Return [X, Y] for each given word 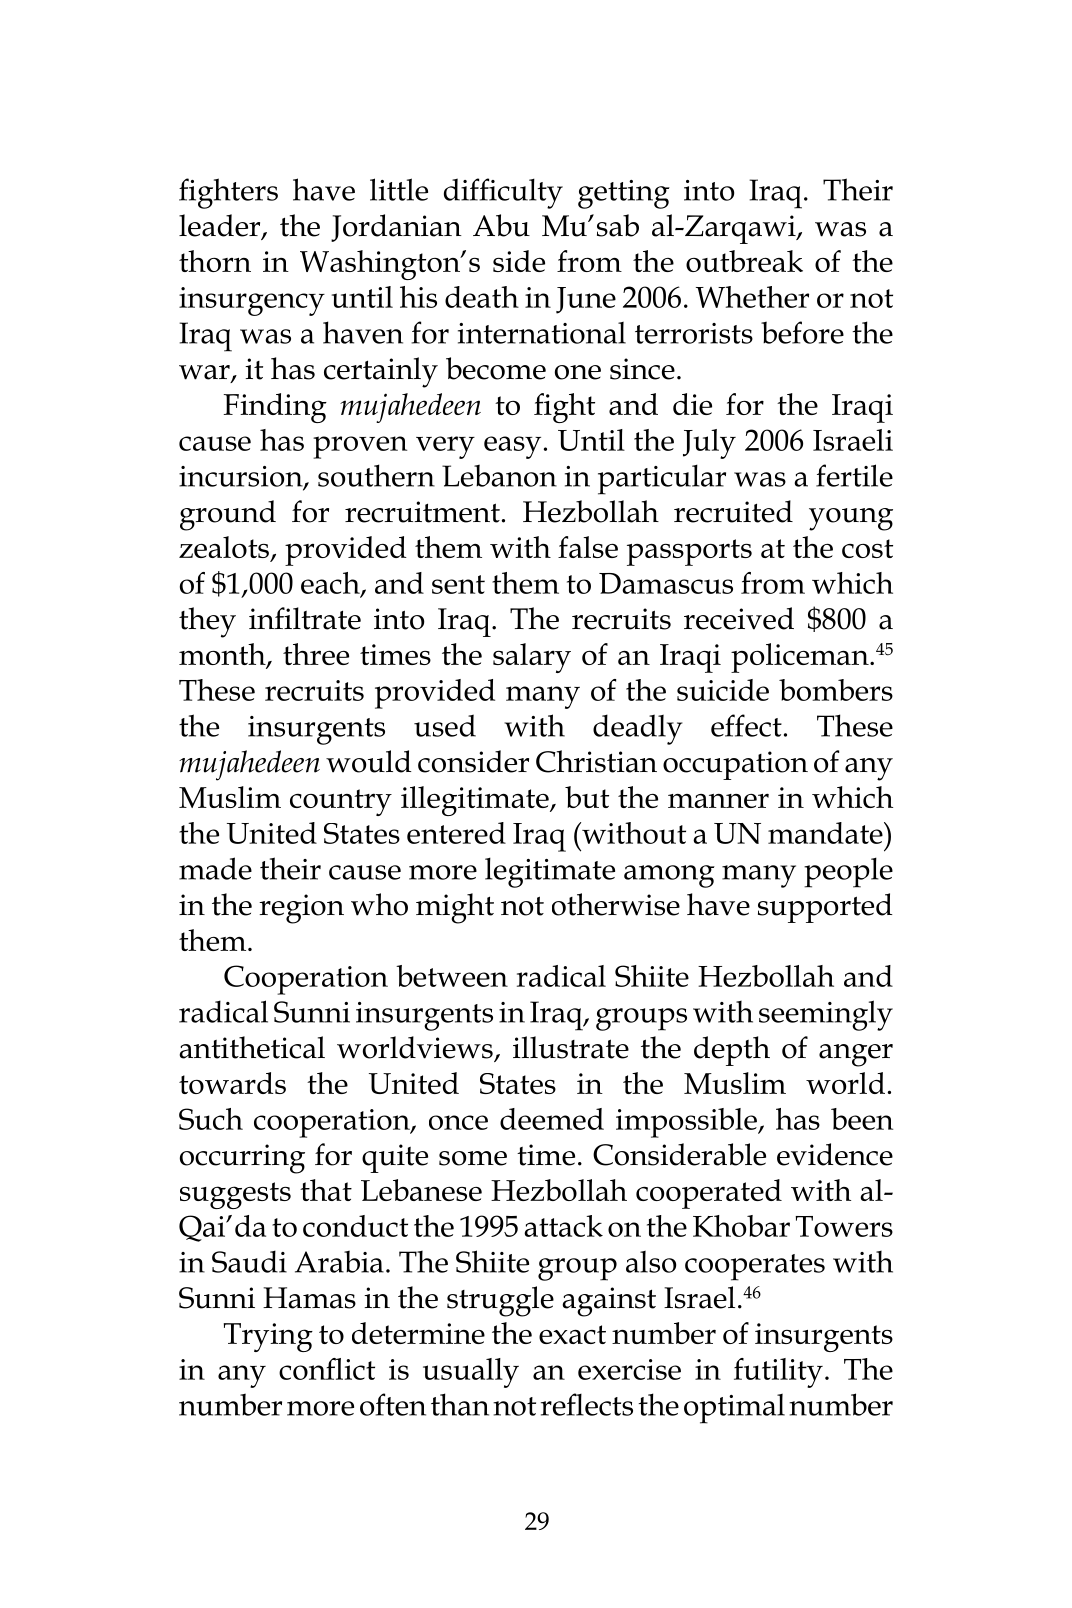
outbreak [744, 261]
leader [221, 226]
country [341, 802]
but [587, 797]
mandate [826, 833]
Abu [501, 225]
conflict [327, 1369]
